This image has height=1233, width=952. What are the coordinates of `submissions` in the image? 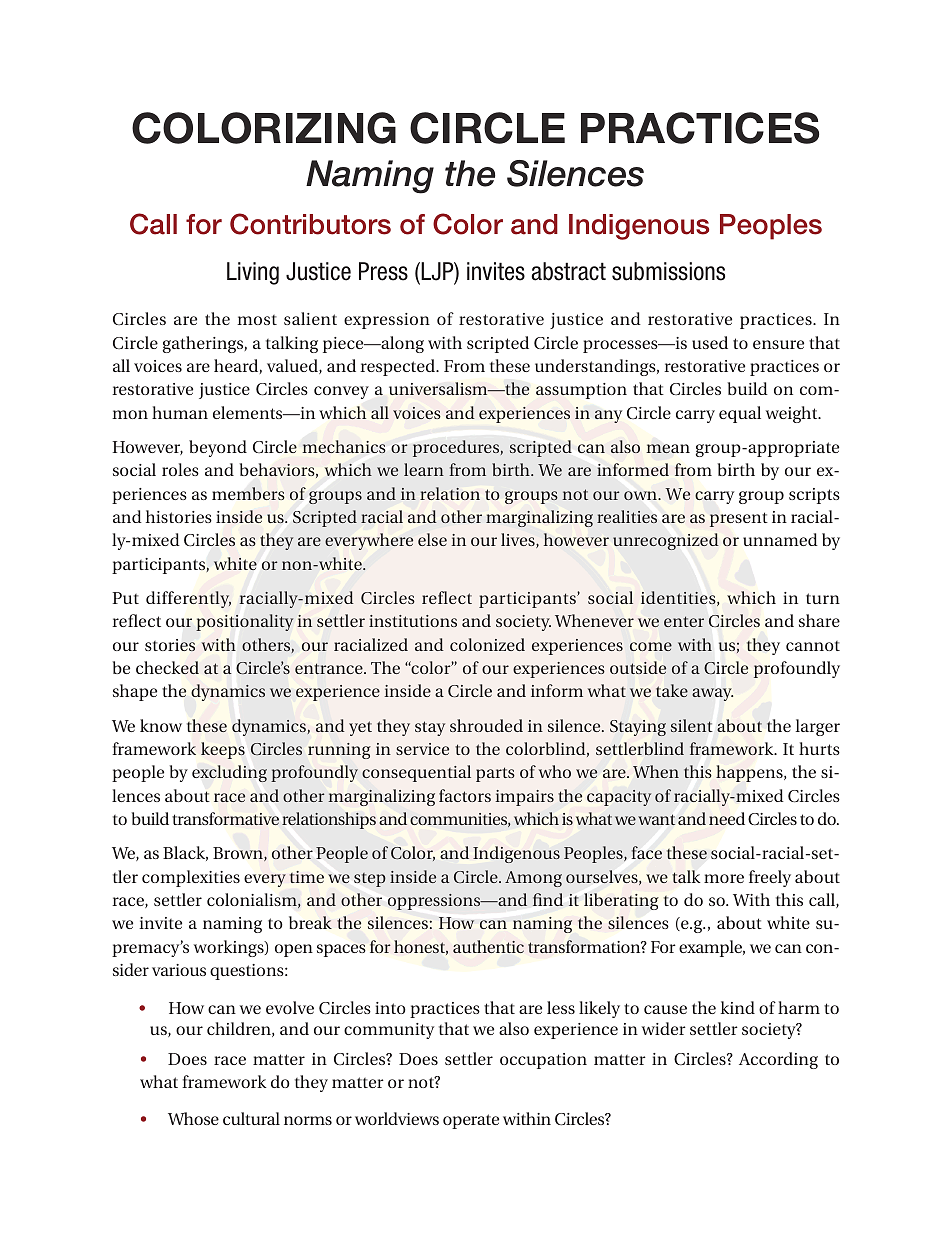 It's located at (668, 271).
